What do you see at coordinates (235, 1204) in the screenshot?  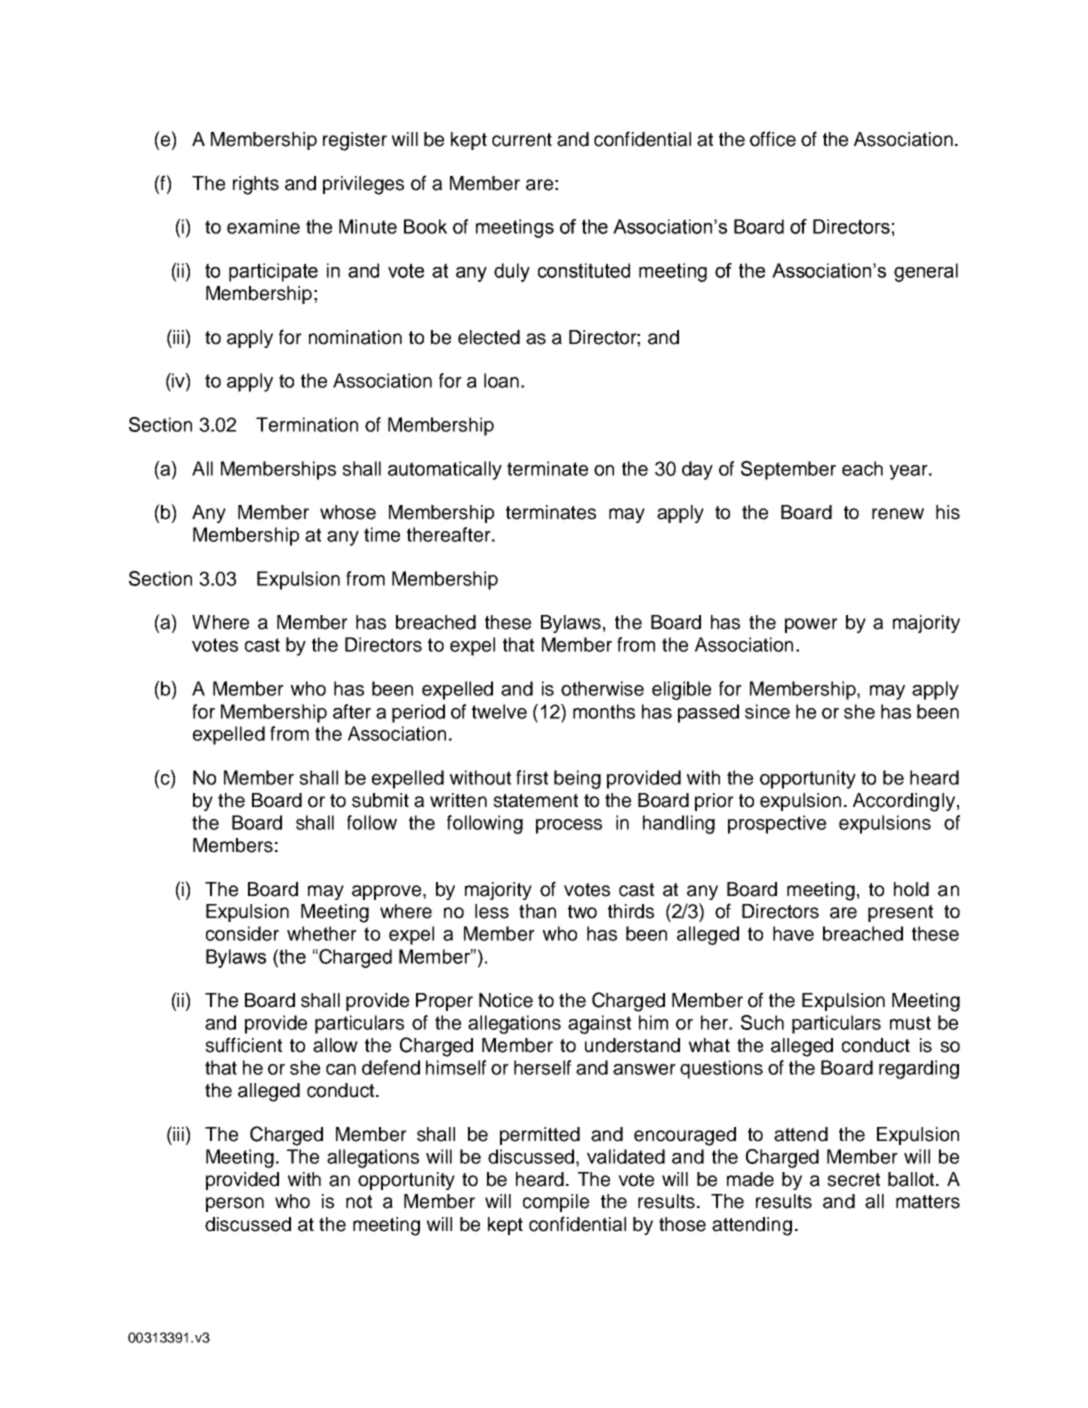 I see `person` at bounding box center [235, 1204].
